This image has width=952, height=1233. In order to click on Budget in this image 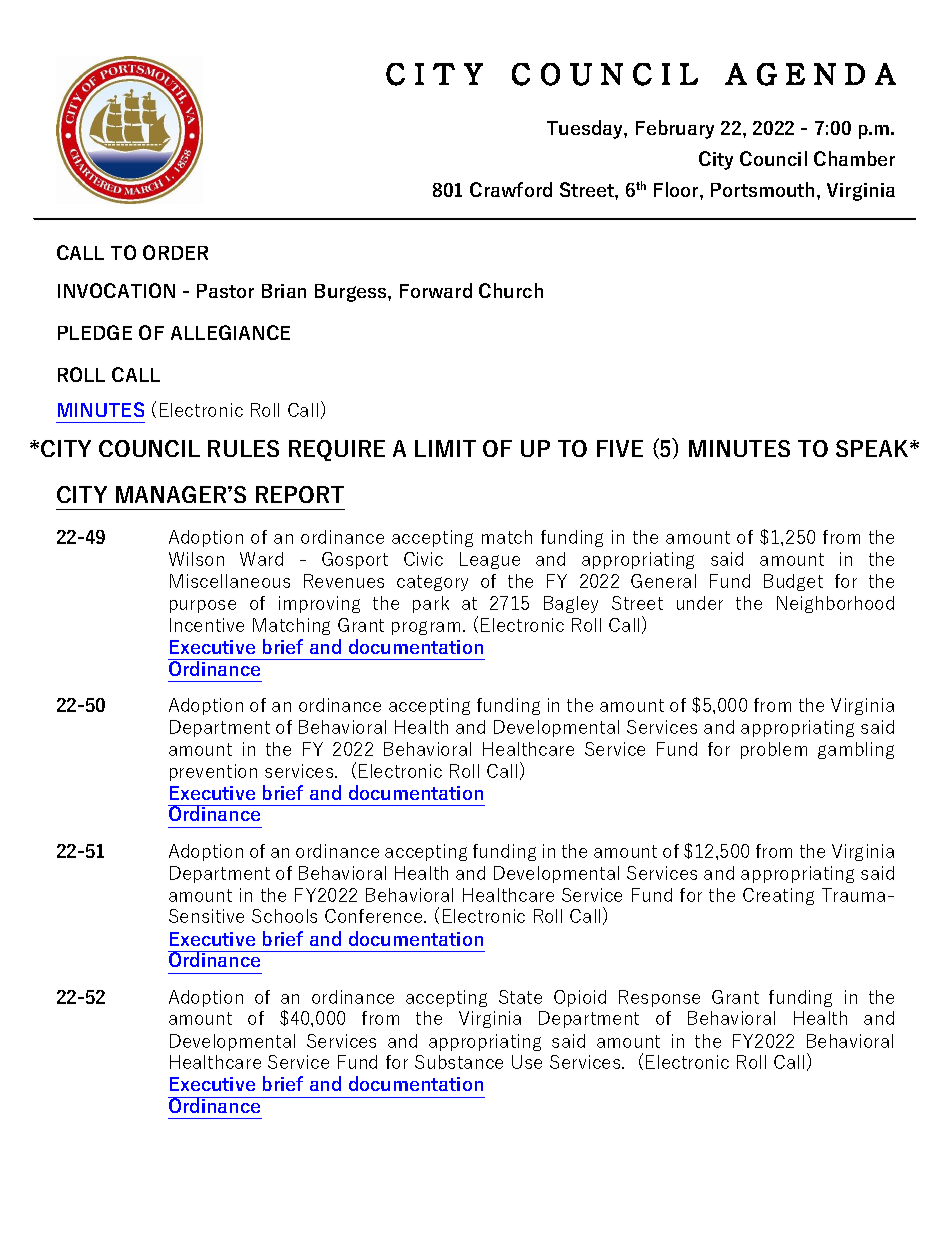, I will do `click(793, 582)`.
